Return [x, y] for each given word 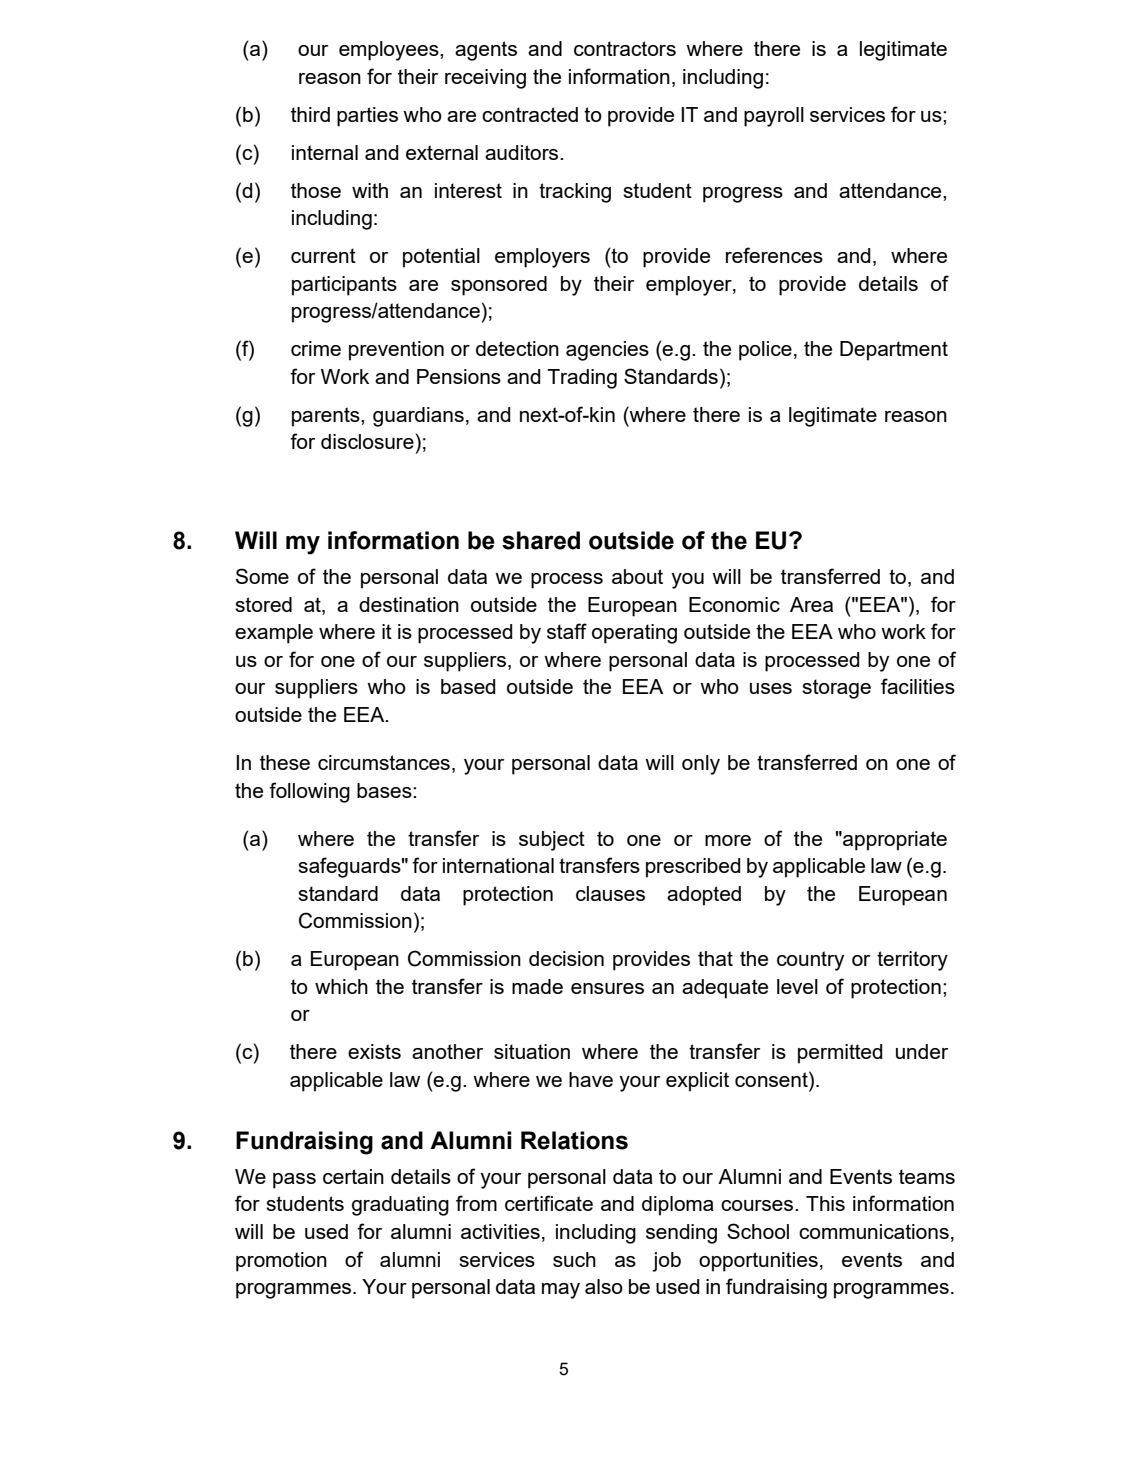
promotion [281, 1262]
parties [367, 117]
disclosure [367, 441]
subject [552, 841]
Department [894, 351]
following [309, 792]
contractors [625, 48]
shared [541, 540]
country [810, 961]
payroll [774, 117]
